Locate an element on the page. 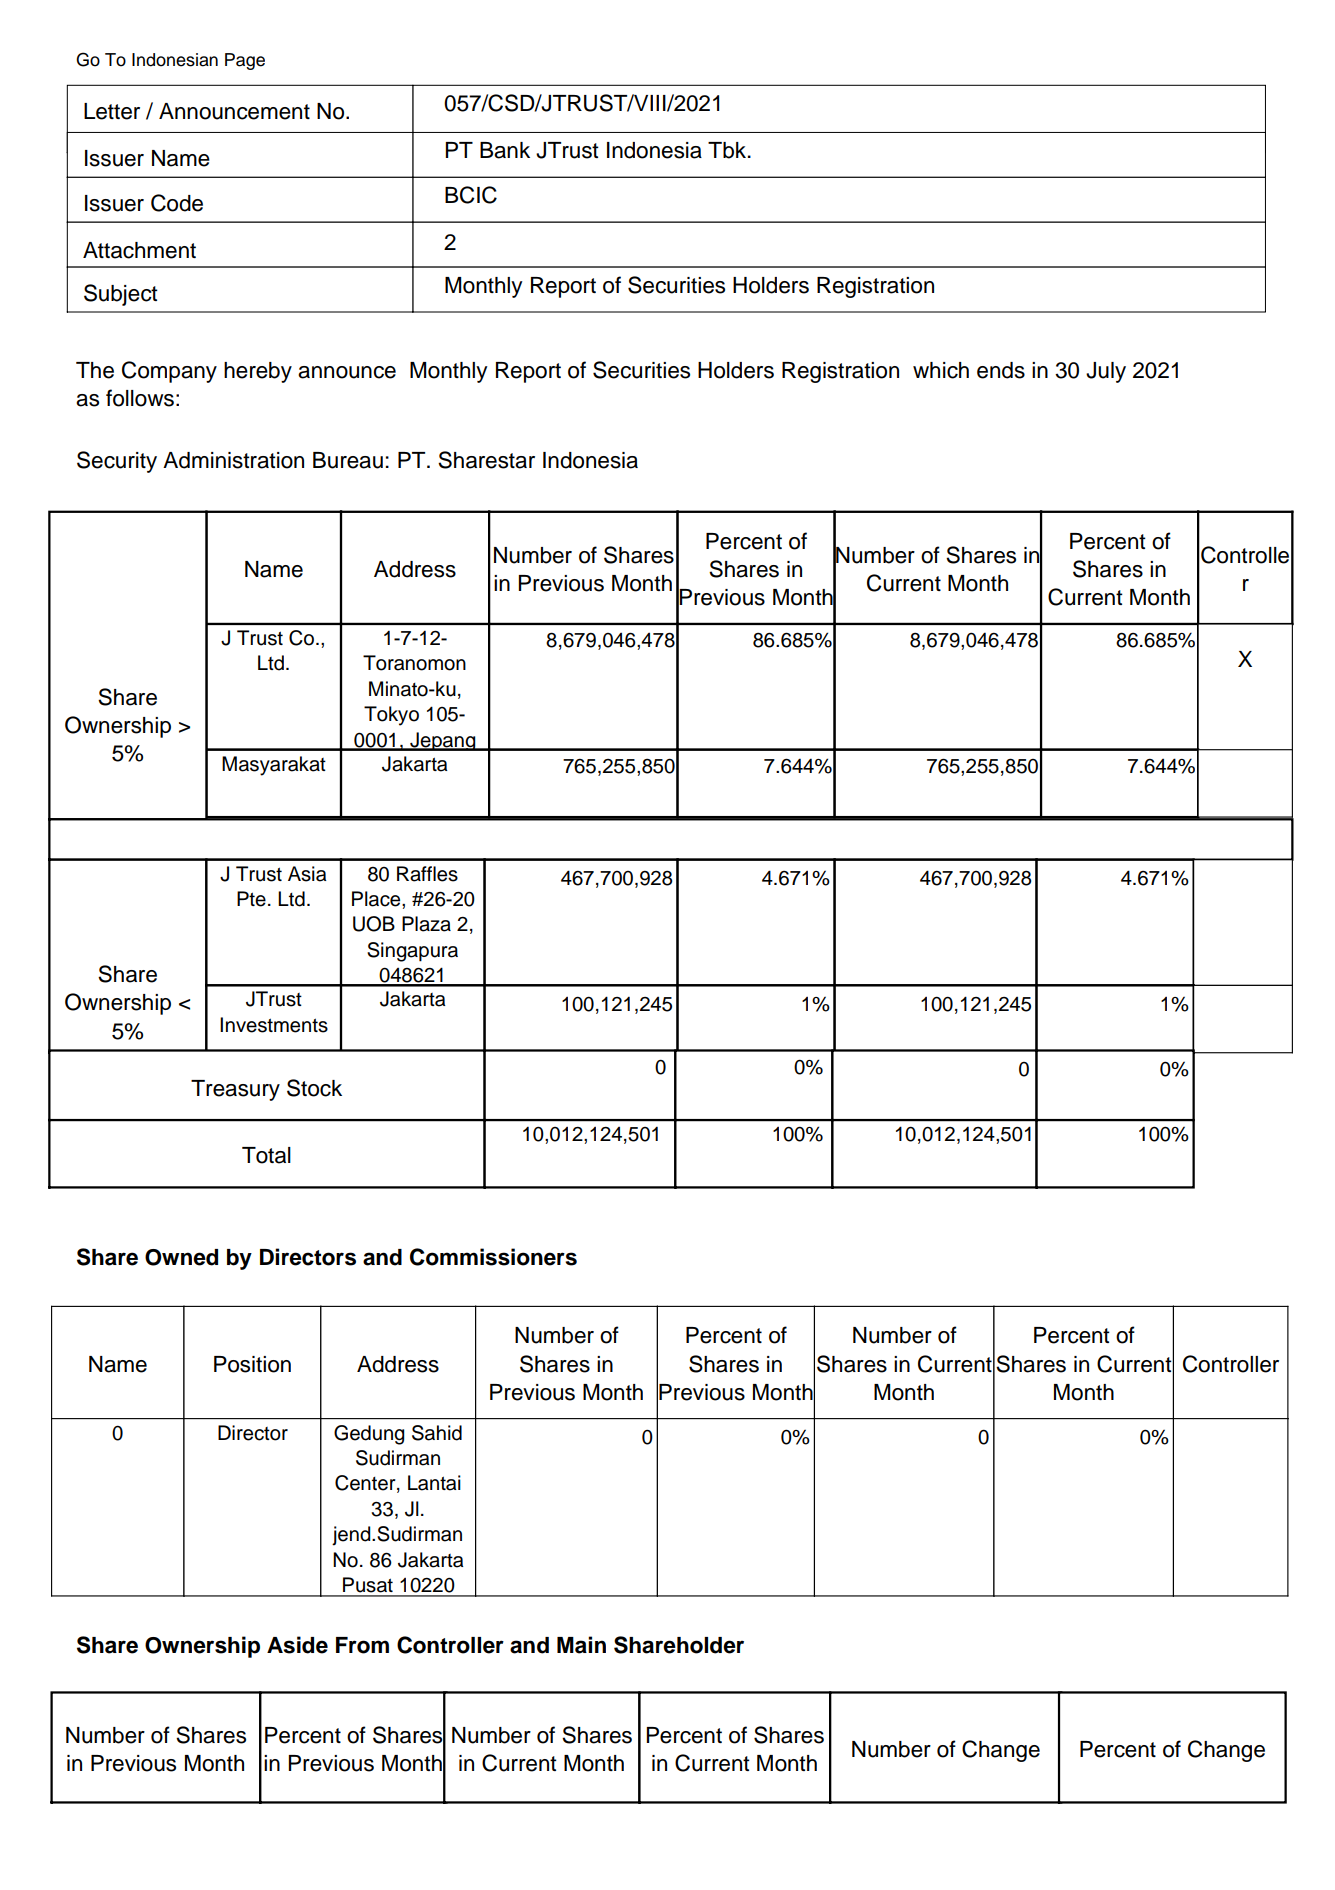  Tokyo is located at coordinates (391, 716).
